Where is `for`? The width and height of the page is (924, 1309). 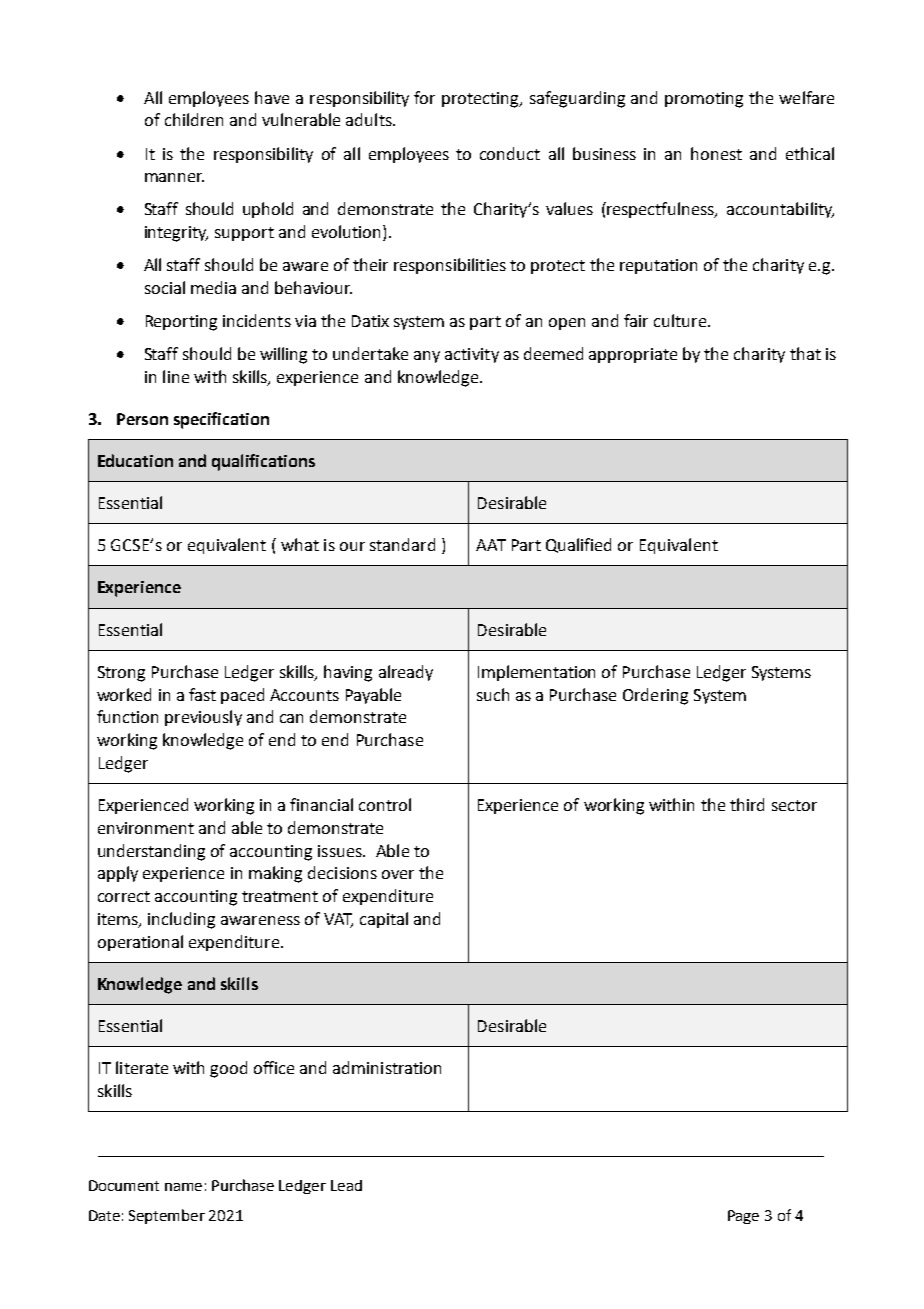
for is located at coordinates (424, 97).
